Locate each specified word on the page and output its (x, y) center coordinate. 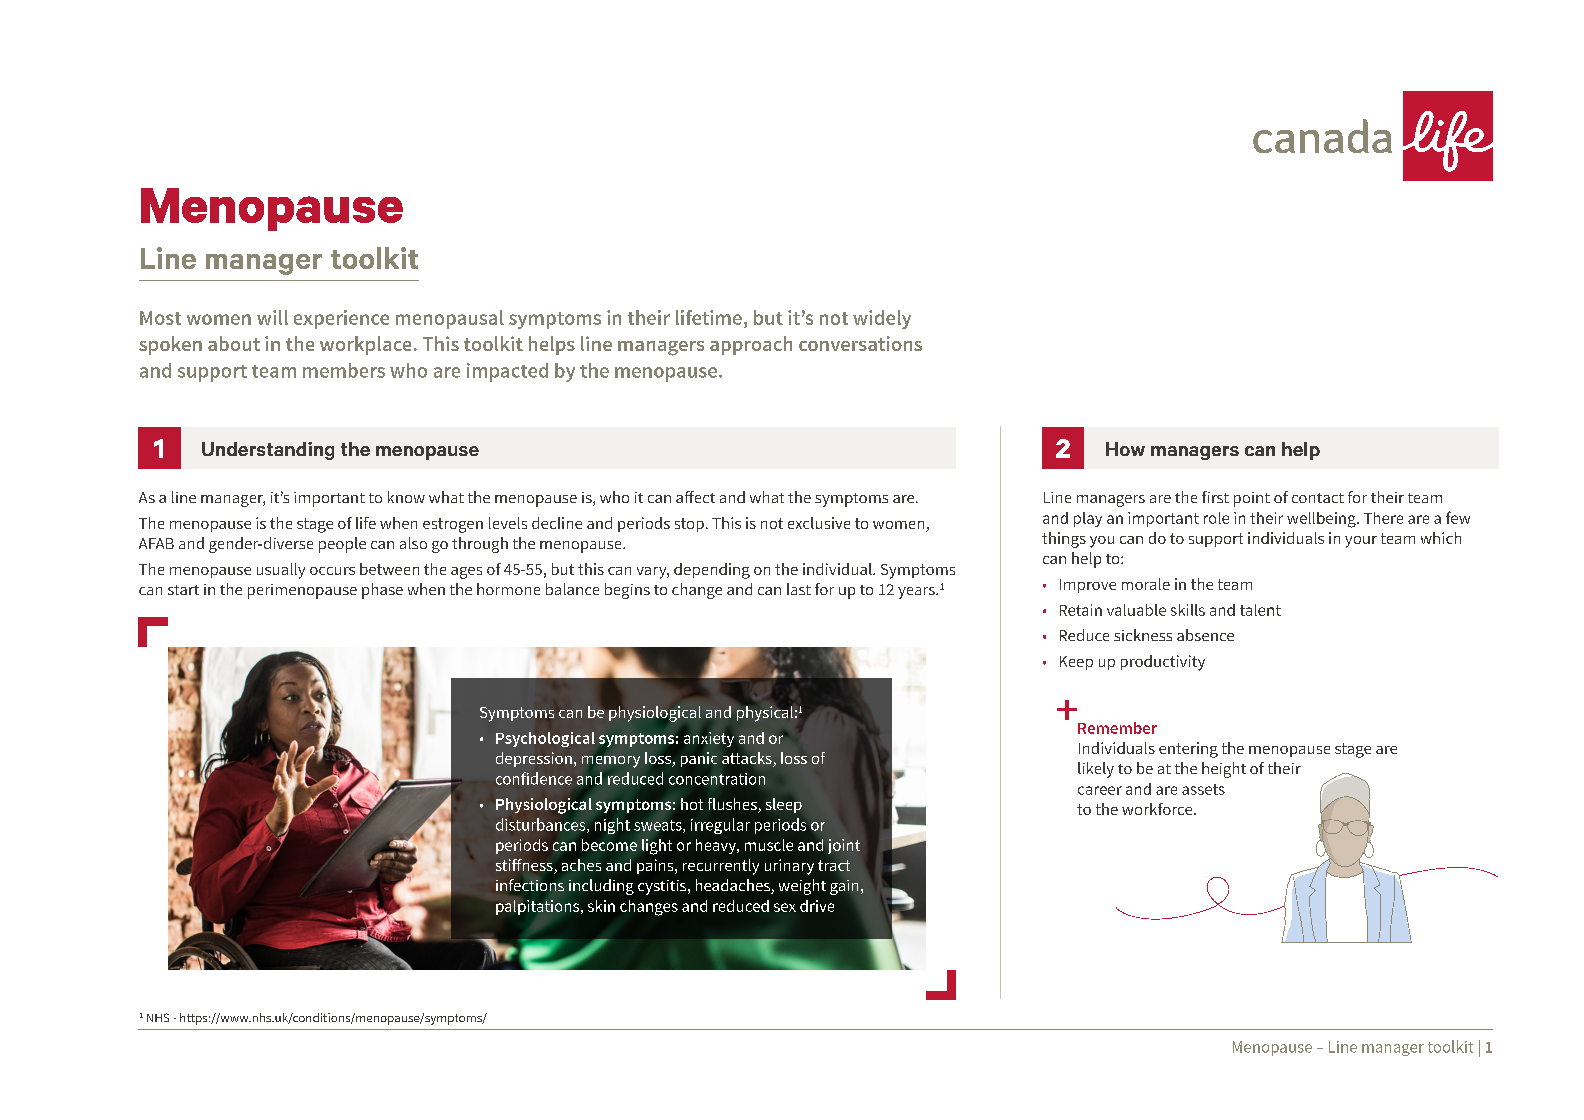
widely (882, 319)
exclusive (819, 523)
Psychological (545, 739)
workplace (365, 345)
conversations (860, 343)
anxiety (709, 739)
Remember (1117, 728)
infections (530, 885)
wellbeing (1322, 520)
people (342, 545)
